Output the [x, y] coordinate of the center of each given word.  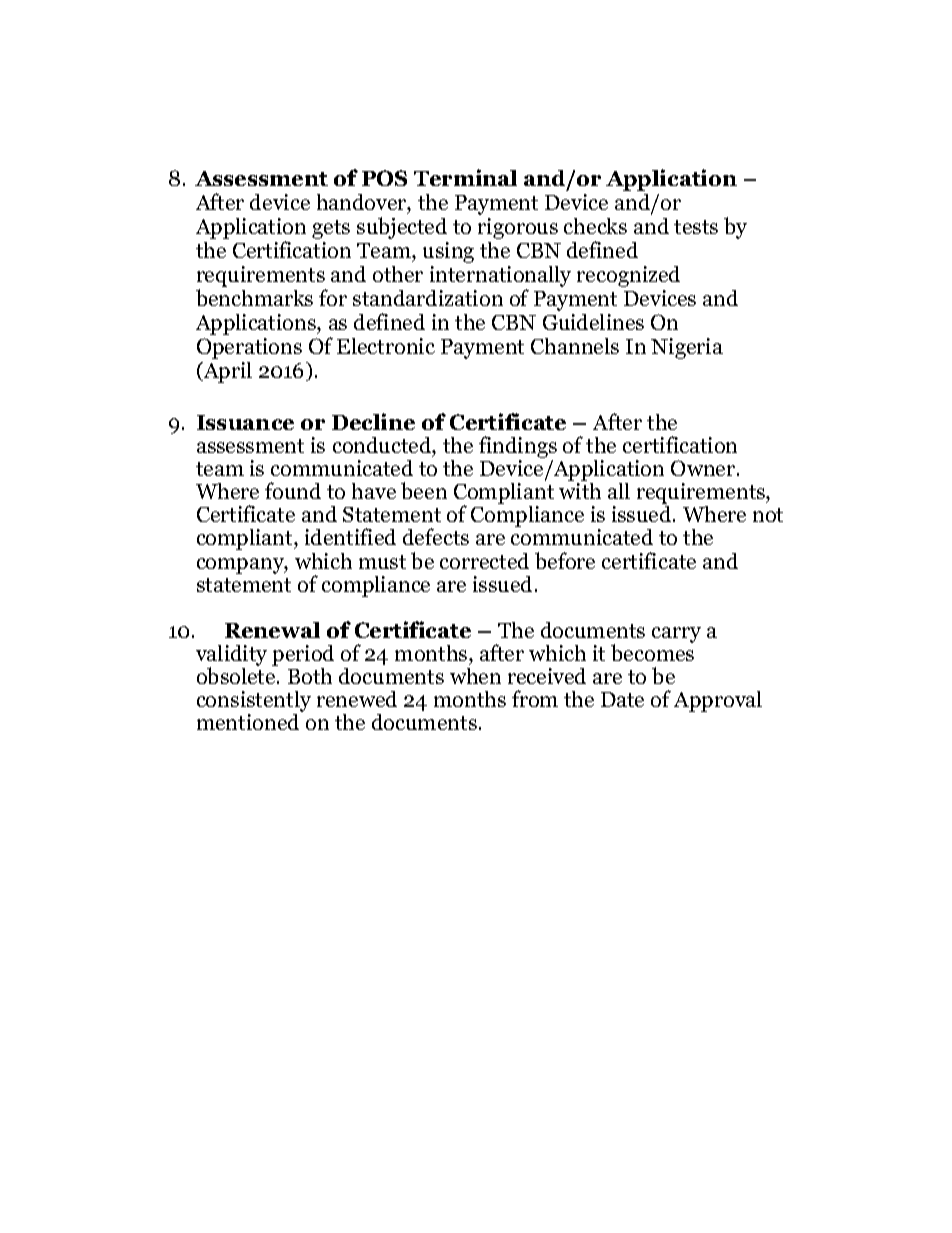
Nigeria [687, 348]
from [535, 698]
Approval [718, 701]
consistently [254, 703]
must [382, 562]
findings [518, 448]
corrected [484, 561]
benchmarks [254, 297]
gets [331, 229]
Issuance [245, 422]
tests [696, 227]
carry [676, 635]
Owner [704, 468]
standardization [428, 298]
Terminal [465, 177]
